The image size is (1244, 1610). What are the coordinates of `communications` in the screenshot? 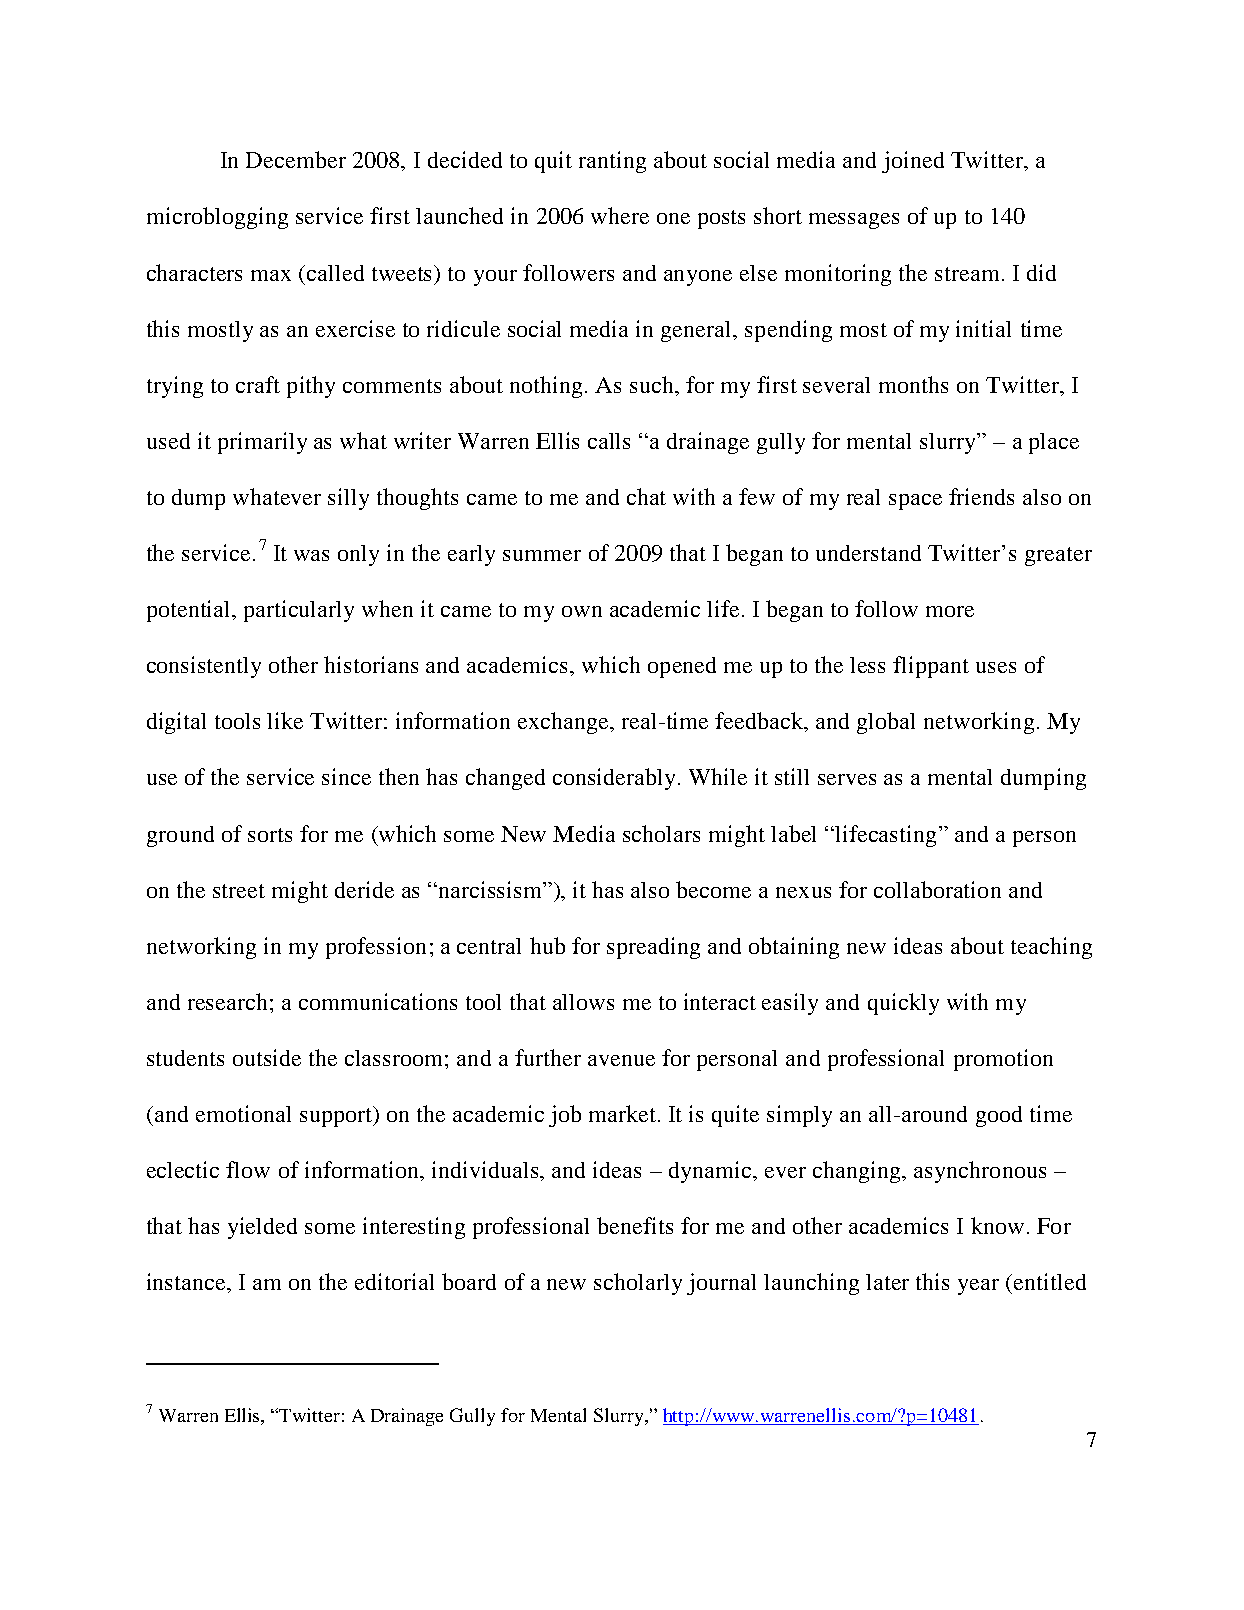 It's located at (378, 1001).
